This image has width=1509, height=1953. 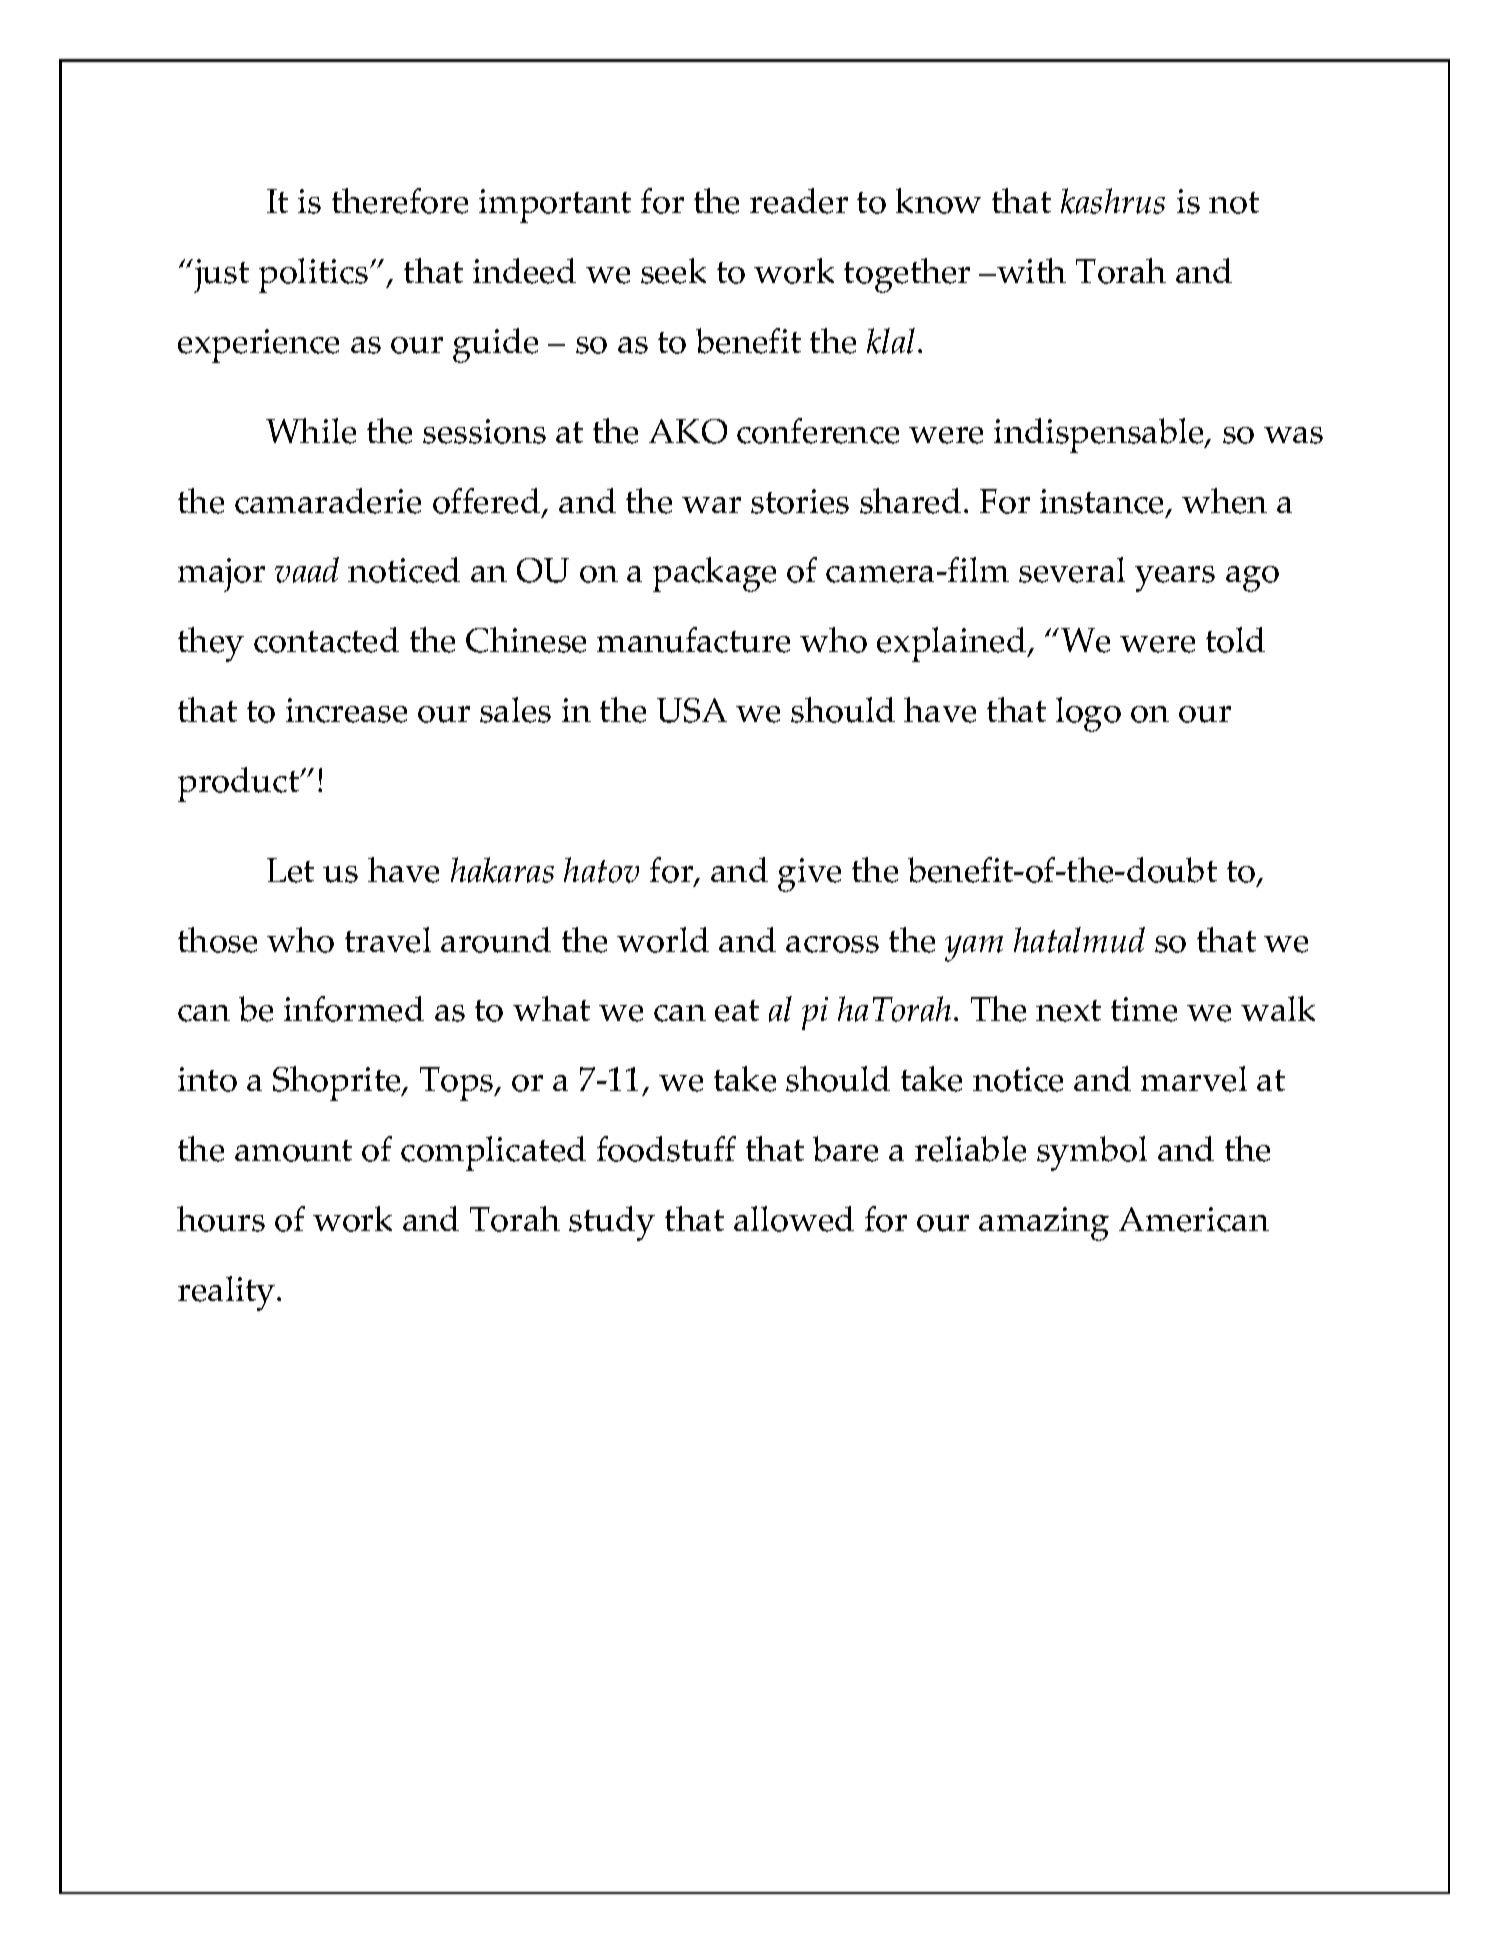 I want to click on politics, so click(x=315, y=275).
